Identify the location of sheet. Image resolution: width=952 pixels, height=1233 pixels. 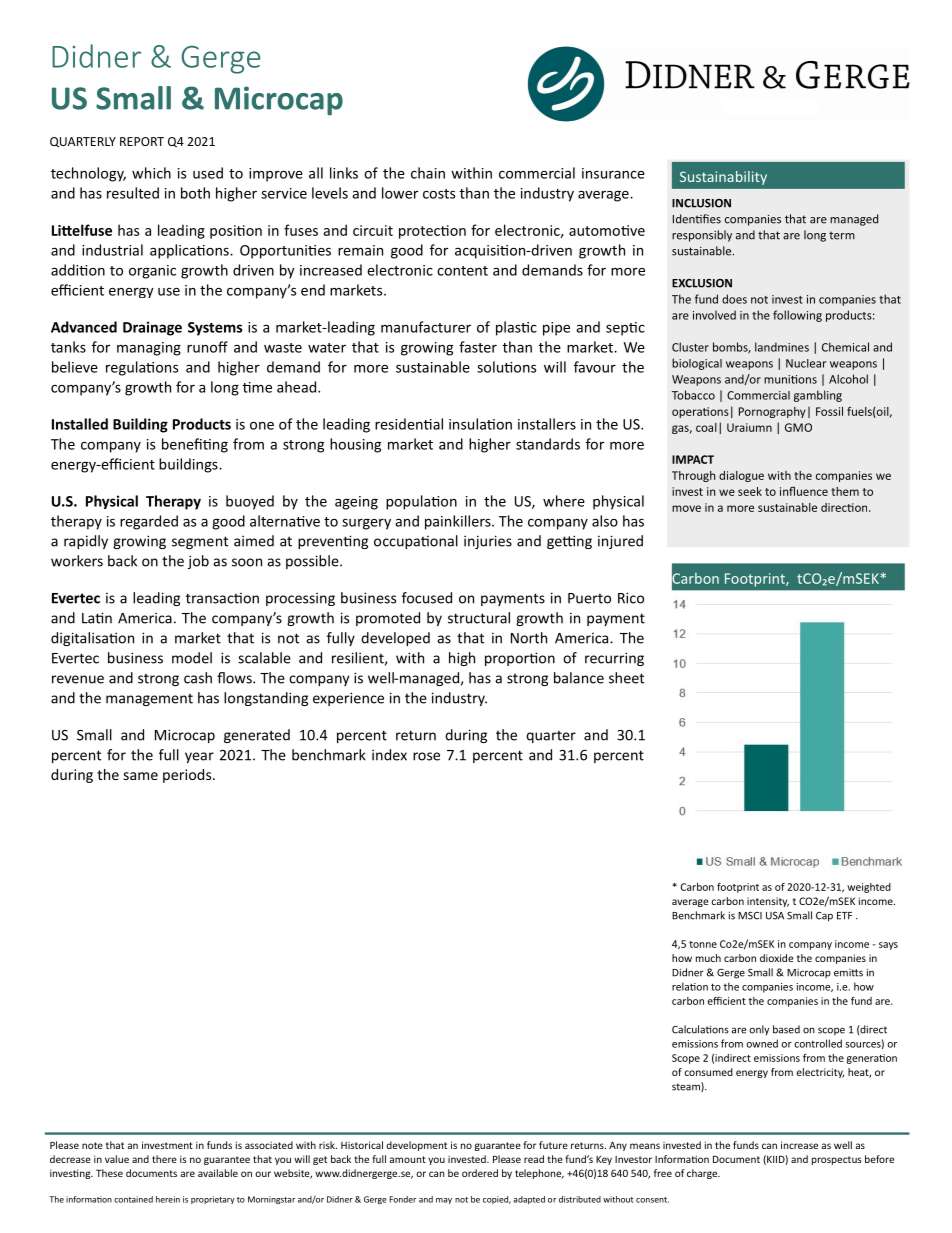
(626, 678).
